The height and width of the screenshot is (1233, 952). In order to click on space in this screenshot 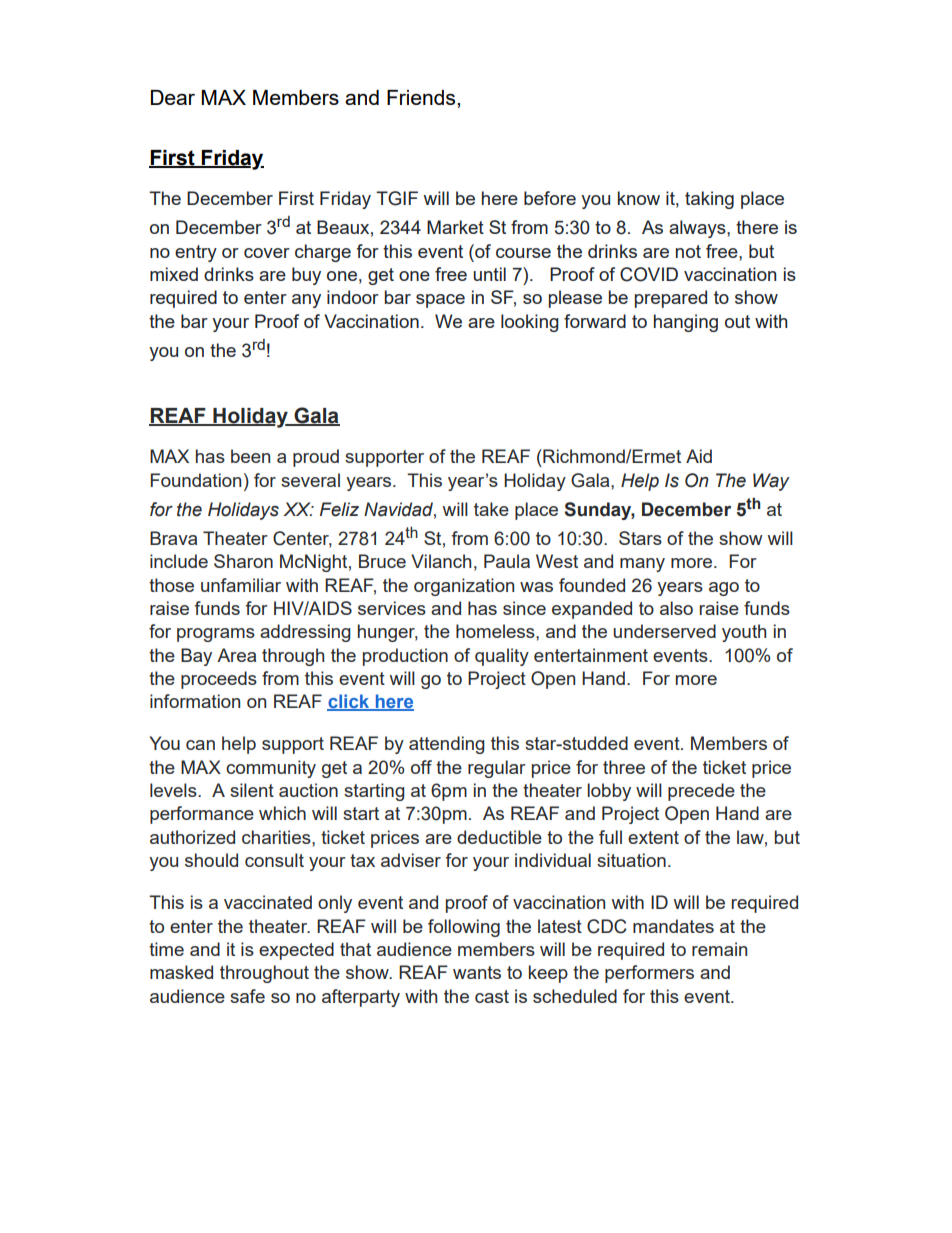, I will do `click(440, 301)`.
